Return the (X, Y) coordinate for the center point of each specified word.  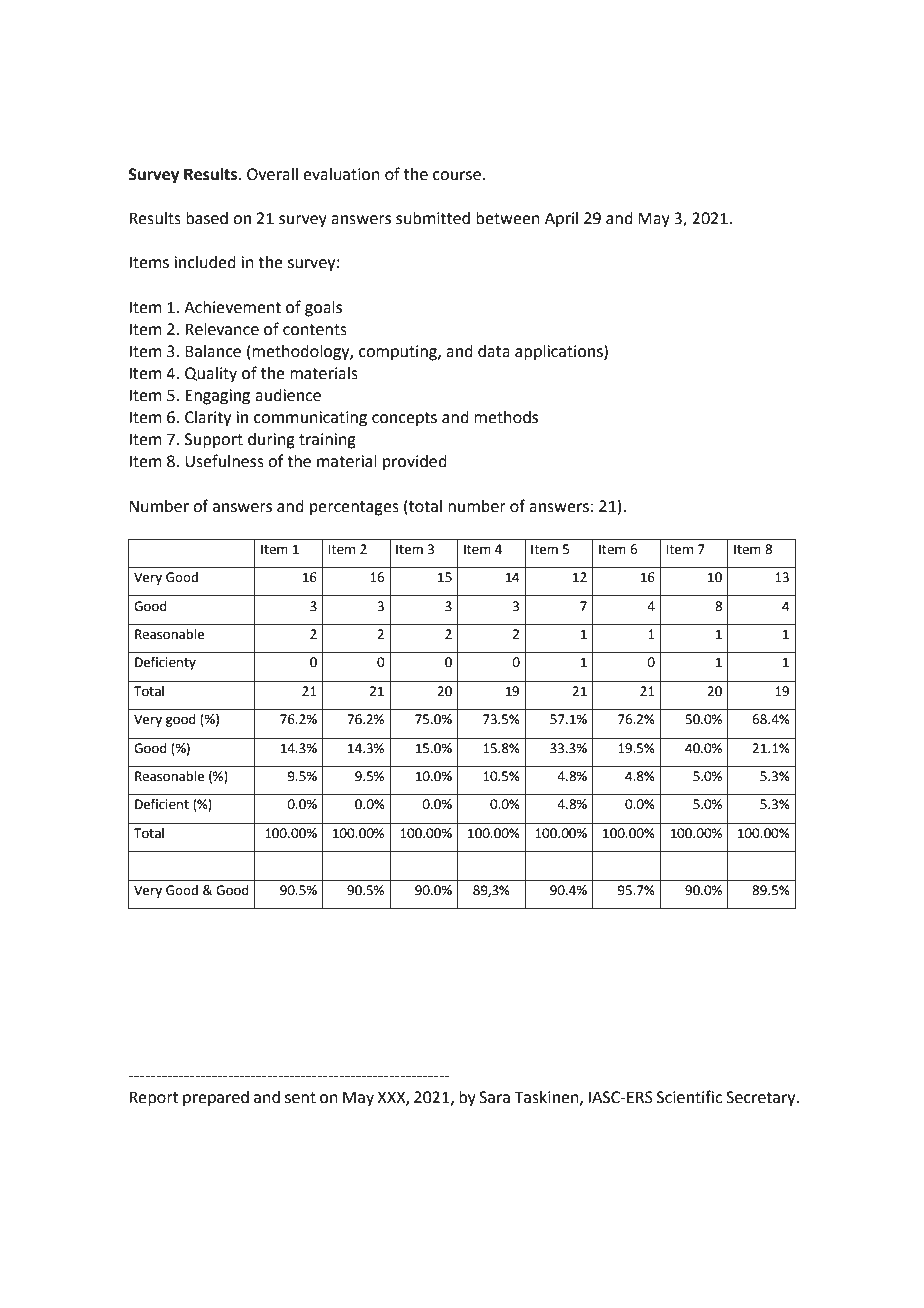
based (207, 218)
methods (506, 417)
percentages (354, 508)
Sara (494, 1097)
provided (415, 463)
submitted (433, 218)
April (561, 220)
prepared (216, 1099)
